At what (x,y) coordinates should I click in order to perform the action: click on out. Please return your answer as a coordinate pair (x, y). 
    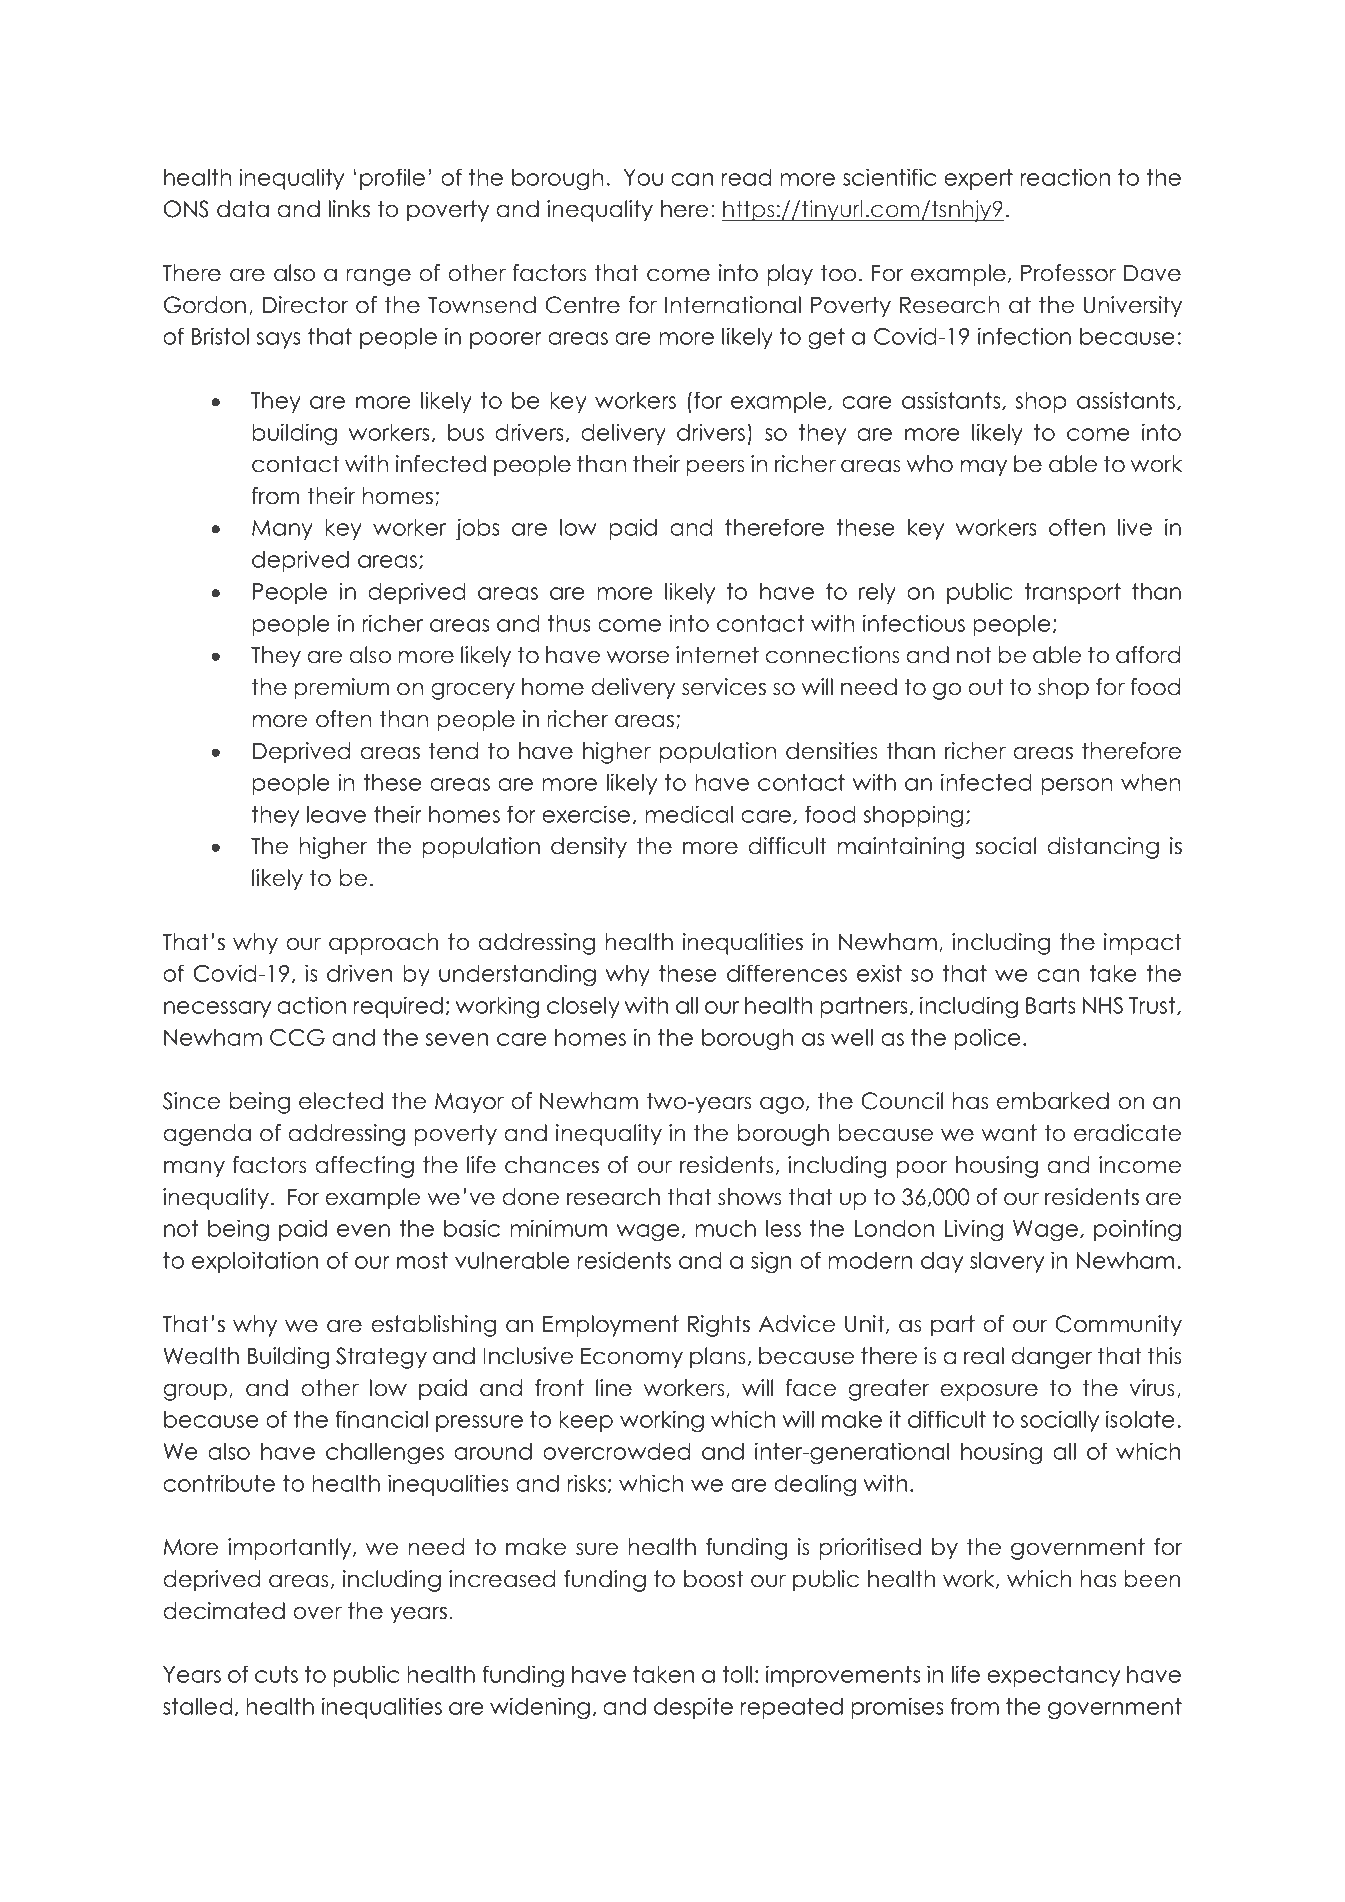
    Looking at the image, I should click on (985, 687).
